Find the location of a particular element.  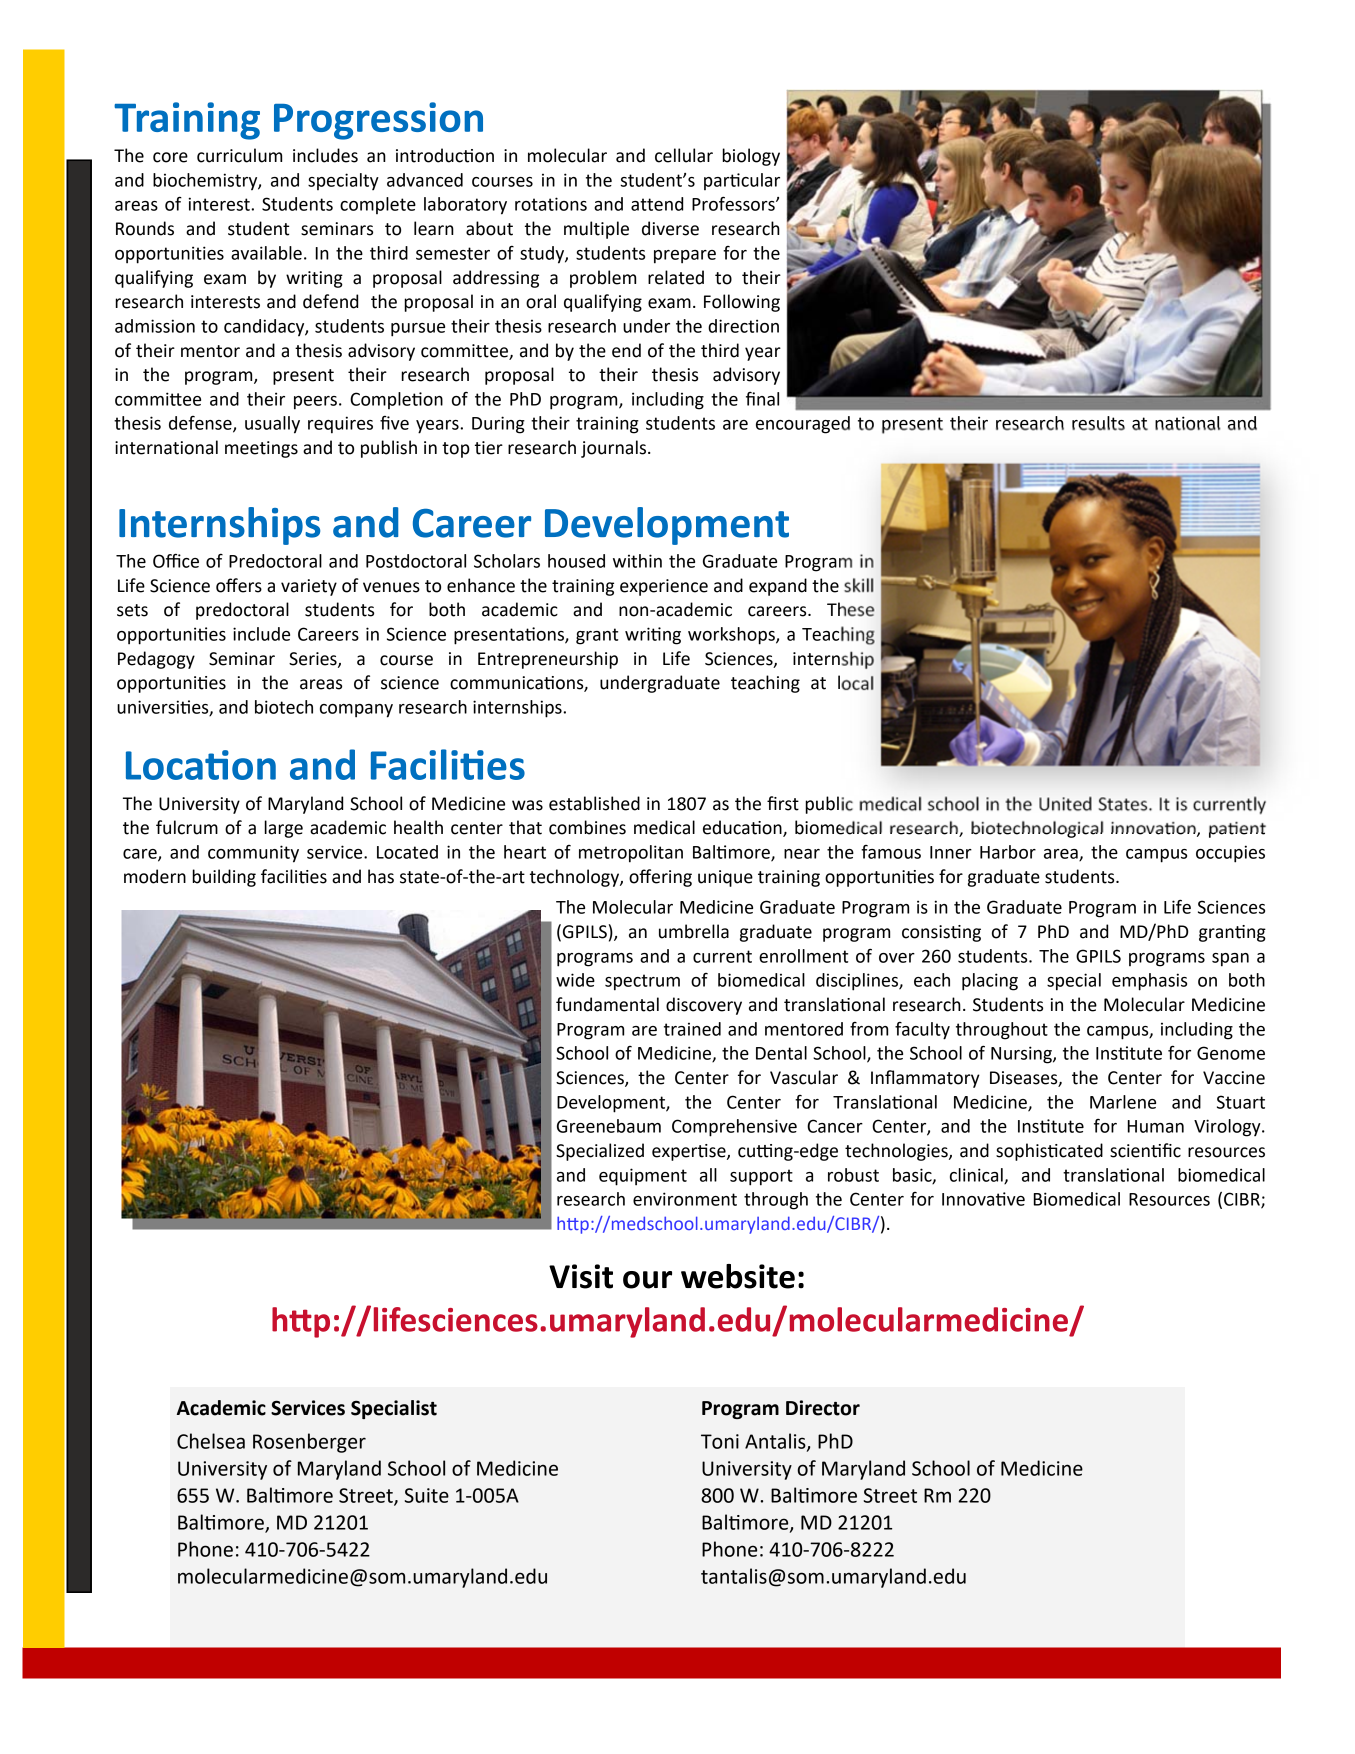

biology is located at coordinates (751, 157).
